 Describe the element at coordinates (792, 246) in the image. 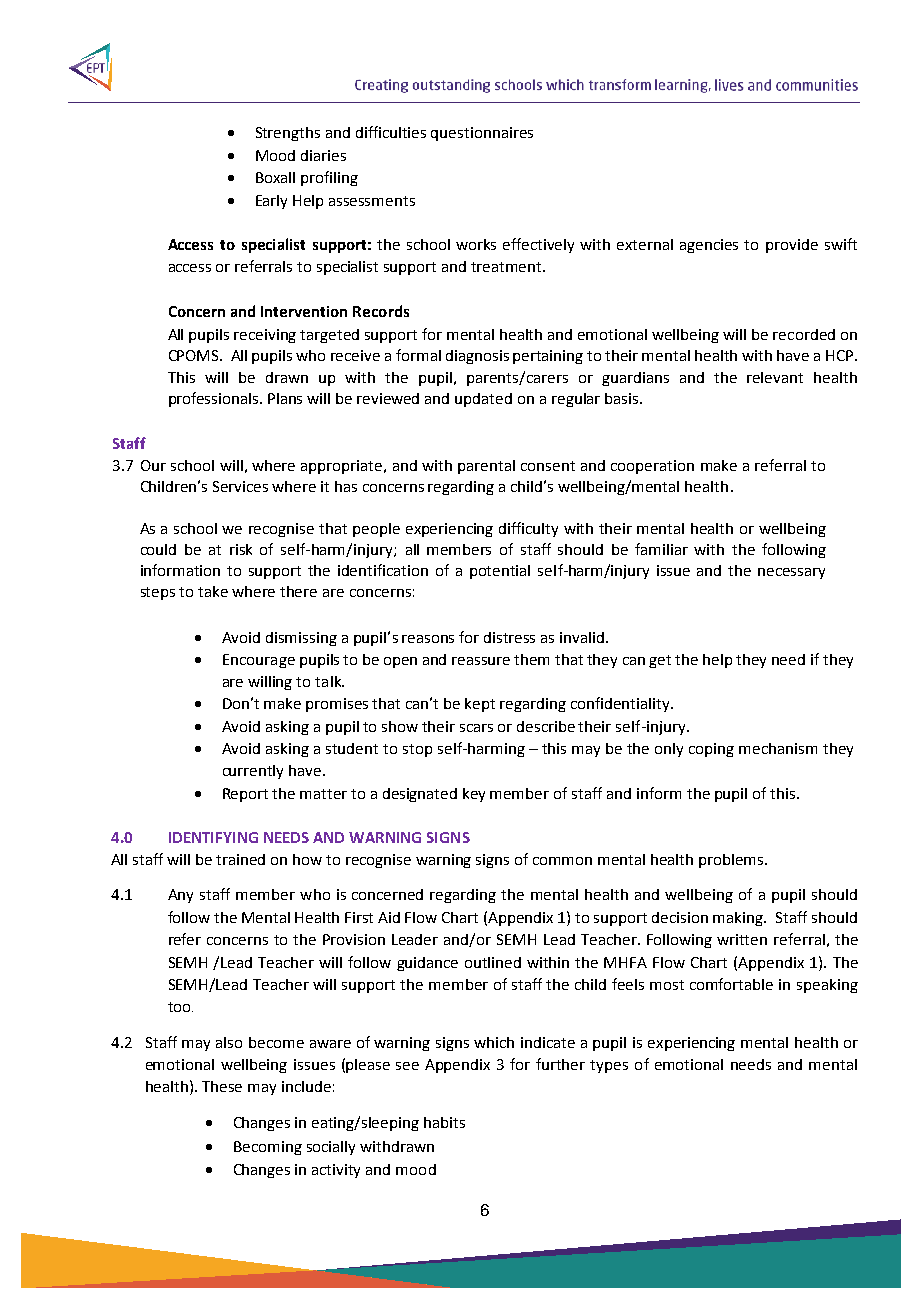

I see `provide` at that location.
